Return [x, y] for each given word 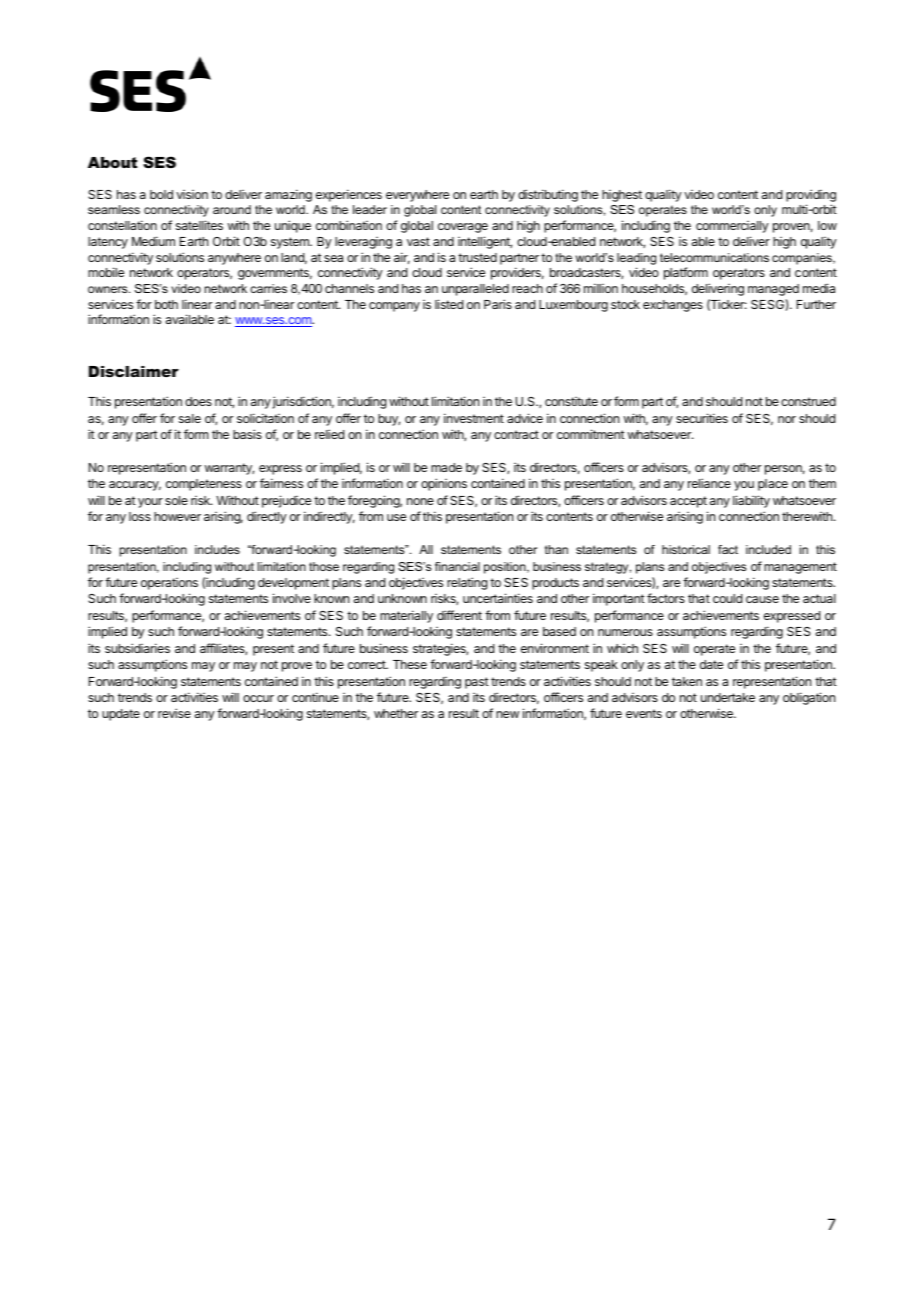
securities [702, 418]
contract [516, 434]
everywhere [417, 196]
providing [811, 197]
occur [258, 698]
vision [192, 194]
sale [190, 418]
